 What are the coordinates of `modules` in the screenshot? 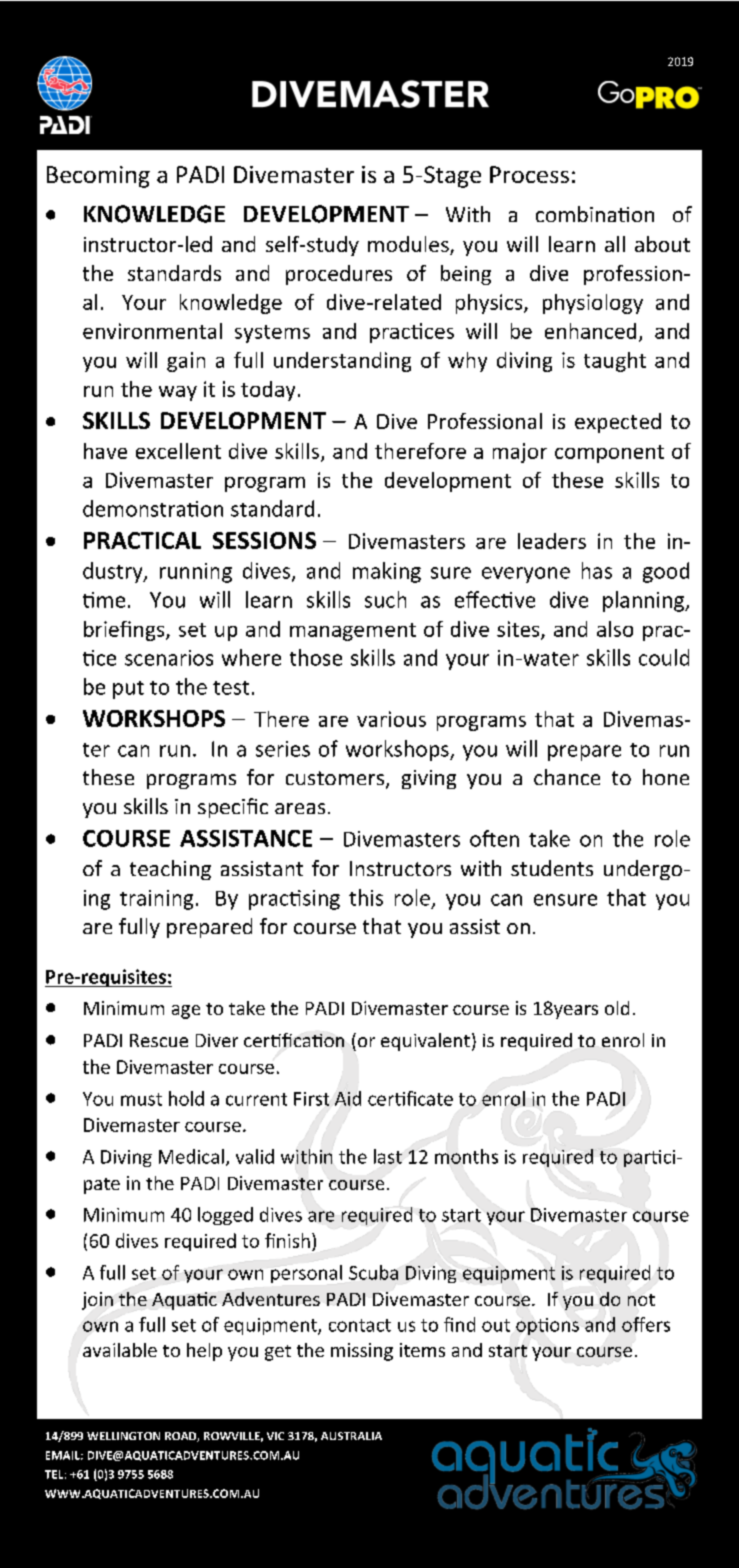 It's located at (409, 245).
